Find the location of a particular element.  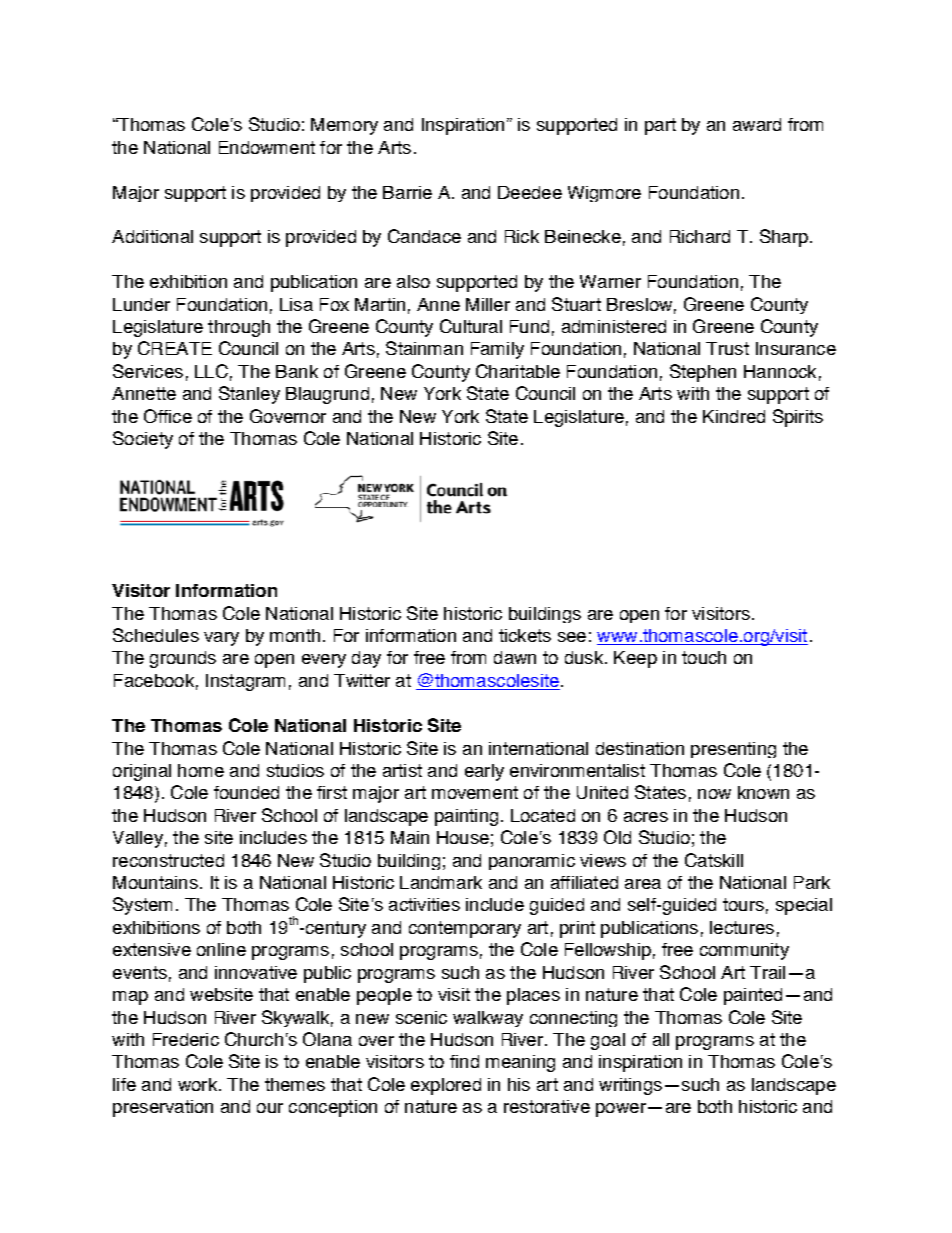

vary is located at coordinates (221, 639).
